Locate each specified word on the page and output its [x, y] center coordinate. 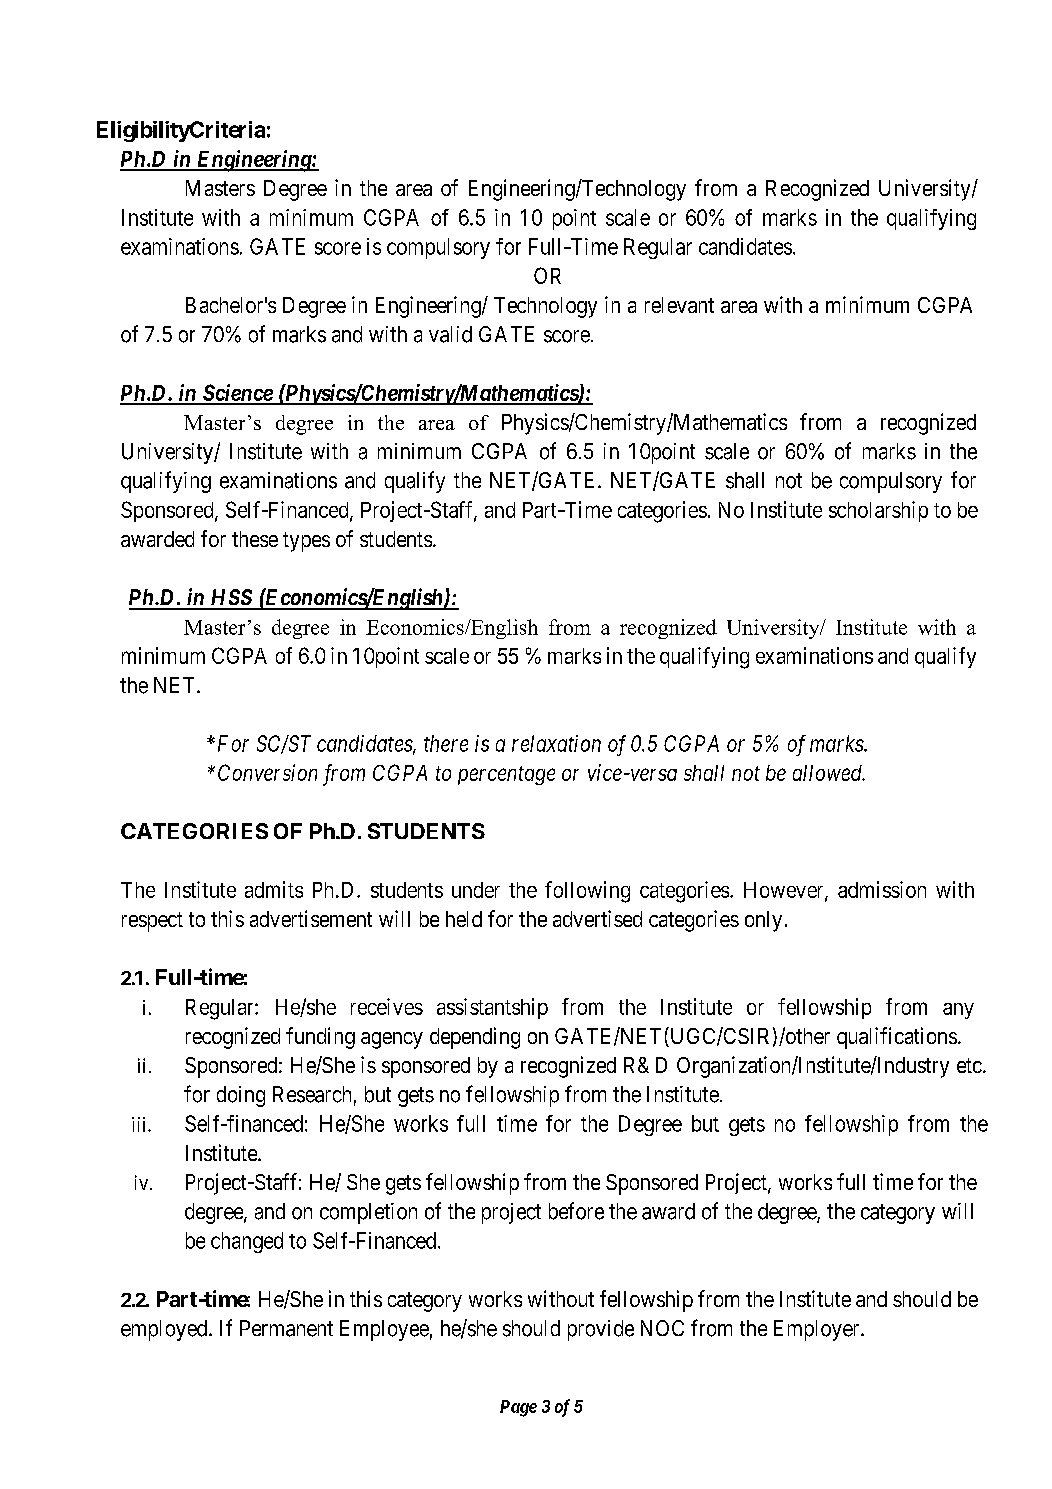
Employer [818, 1330]
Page [518, 1408]
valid [450, 334]
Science [237, 394]
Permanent [286, 1328]
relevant [679, 305]
